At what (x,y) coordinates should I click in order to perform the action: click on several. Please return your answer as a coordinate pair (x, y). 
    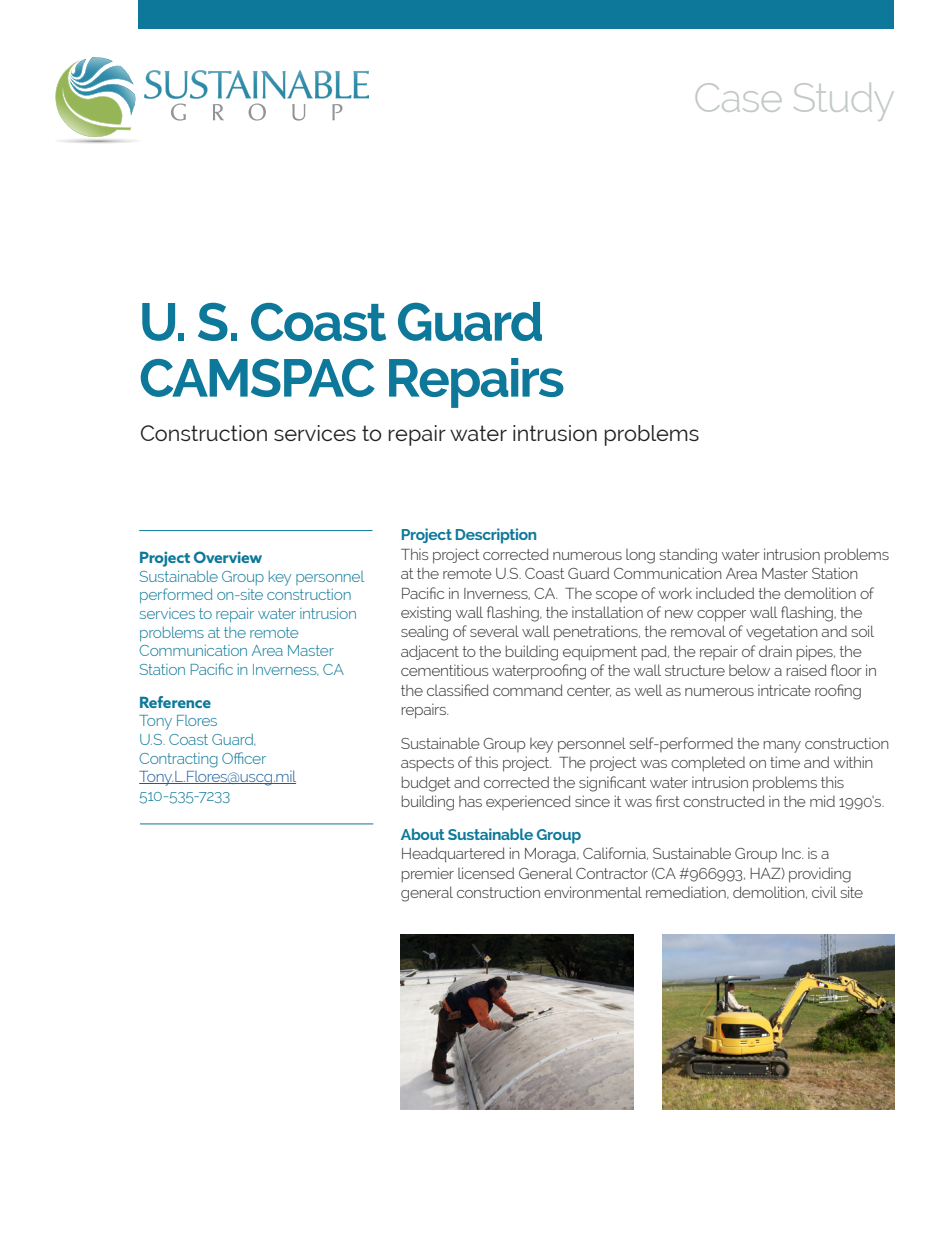
    Looking at the image, I should click on (494, 631).
